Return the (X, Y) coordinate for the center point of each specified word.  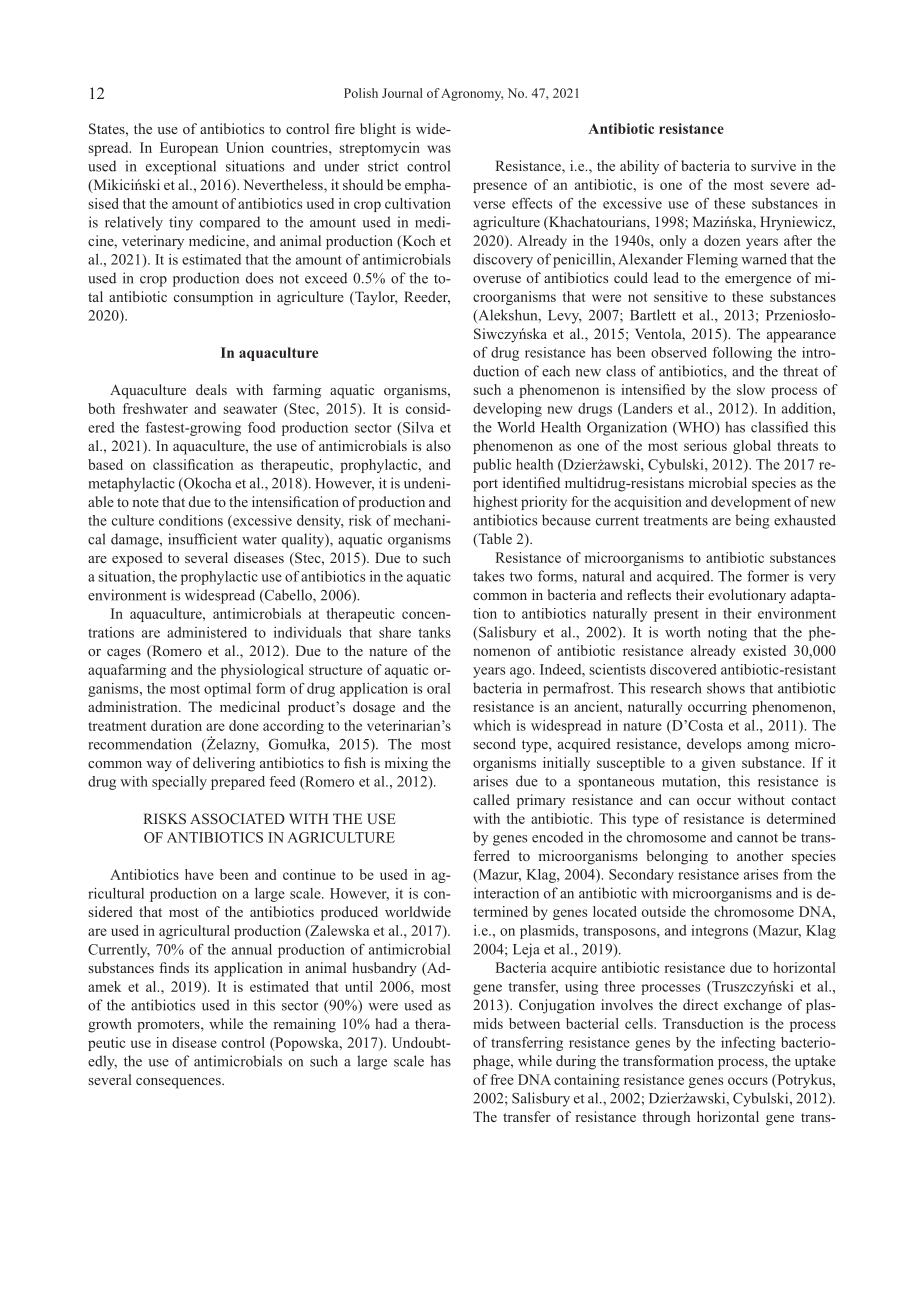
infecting (748, 1043)
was (439, 149)
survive (773, 165)
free (502, 1079)
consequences (179, 1083)
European (189, 149)
